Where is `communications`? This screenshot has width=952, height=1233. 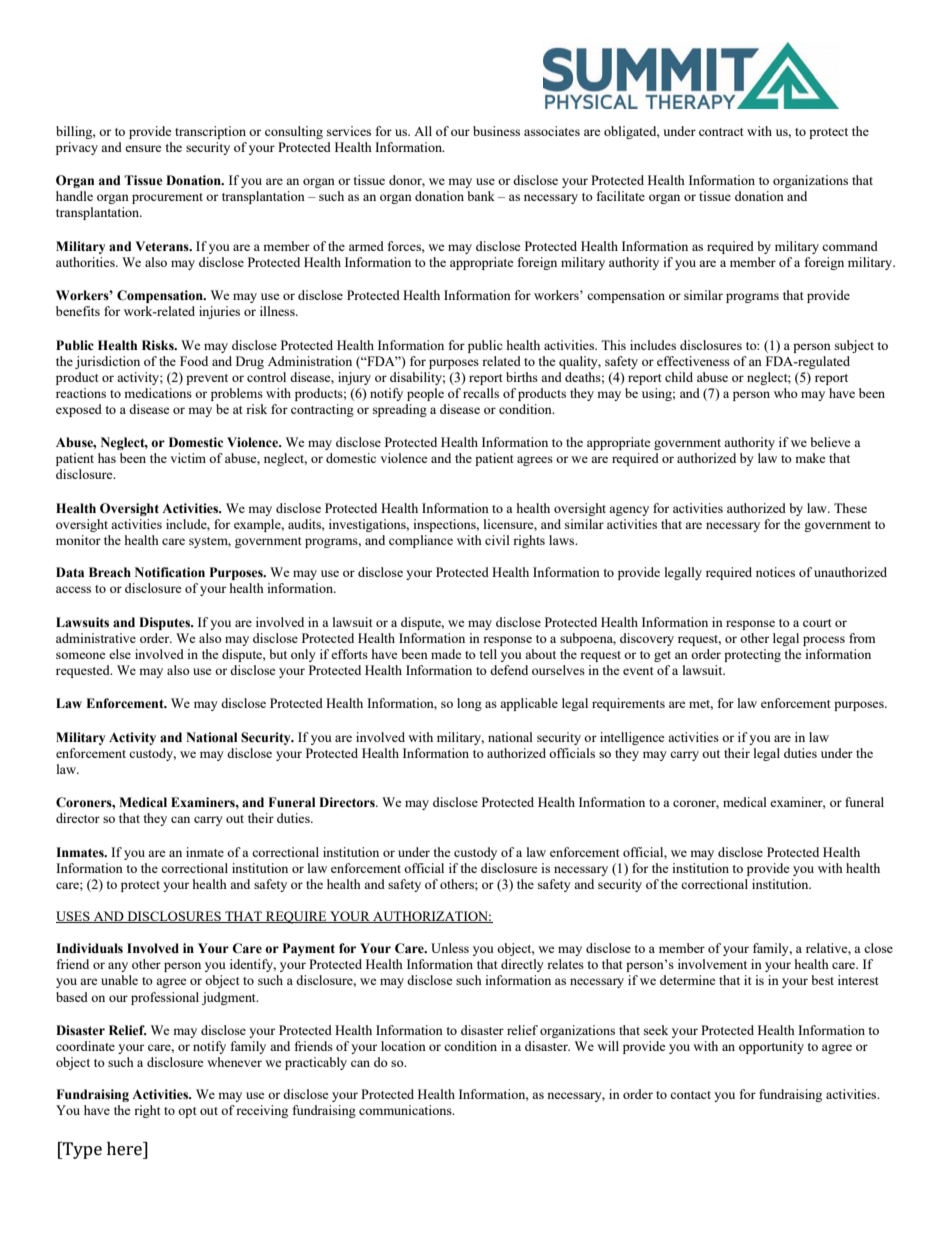
communications is located at coordinates (406, 1110).
